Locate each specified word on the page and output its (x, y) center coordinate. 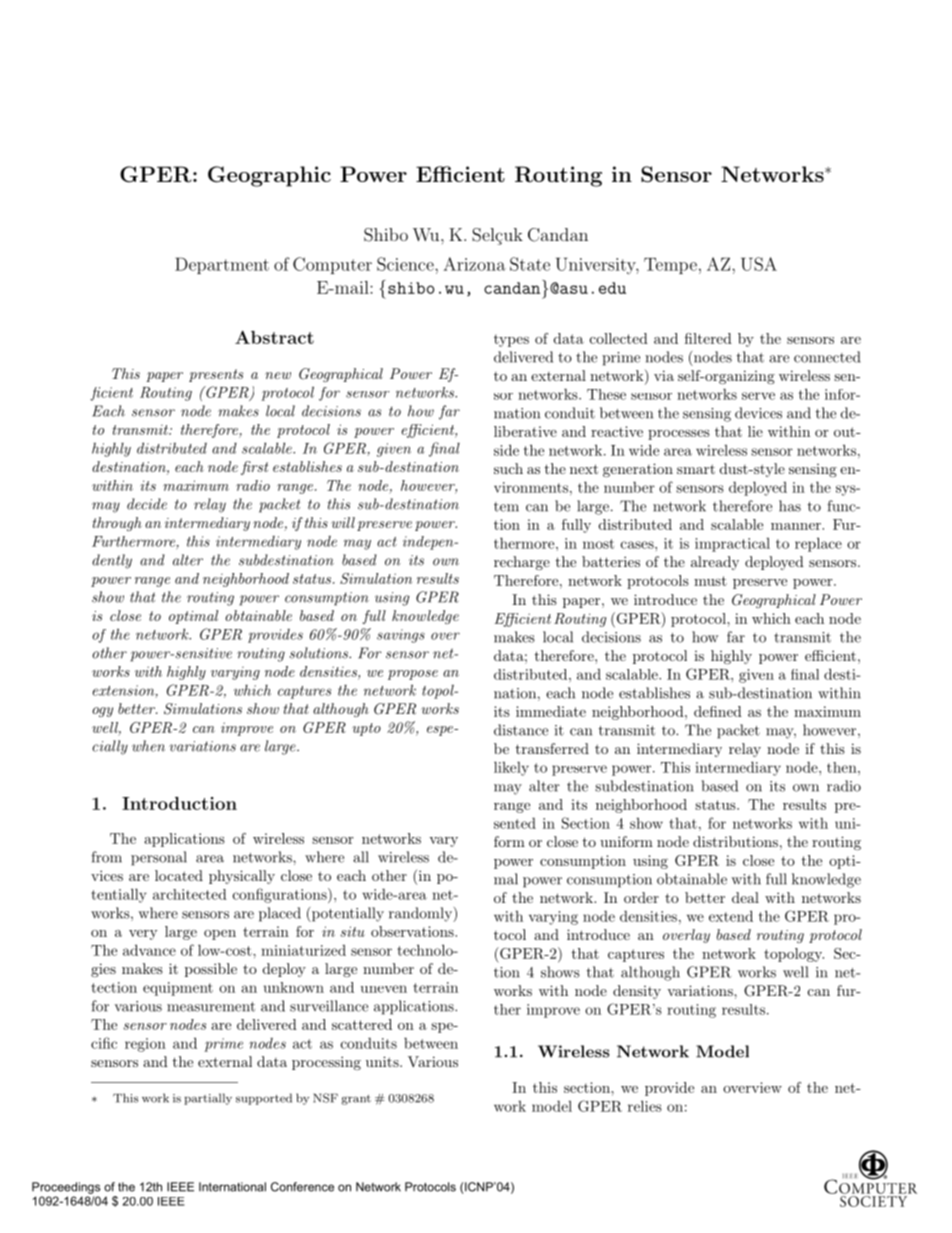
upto (366, 729)
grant (356, 1100)
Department (222, 265)
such (508, 468)
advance (149, 950)
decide (147, 504)
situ (352, 931)
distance (521, 730)
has (790, 506)
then (843, 767)
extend (731, 916)
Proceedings (66, 1188)
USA (759, 264)
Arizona (474, 264)
